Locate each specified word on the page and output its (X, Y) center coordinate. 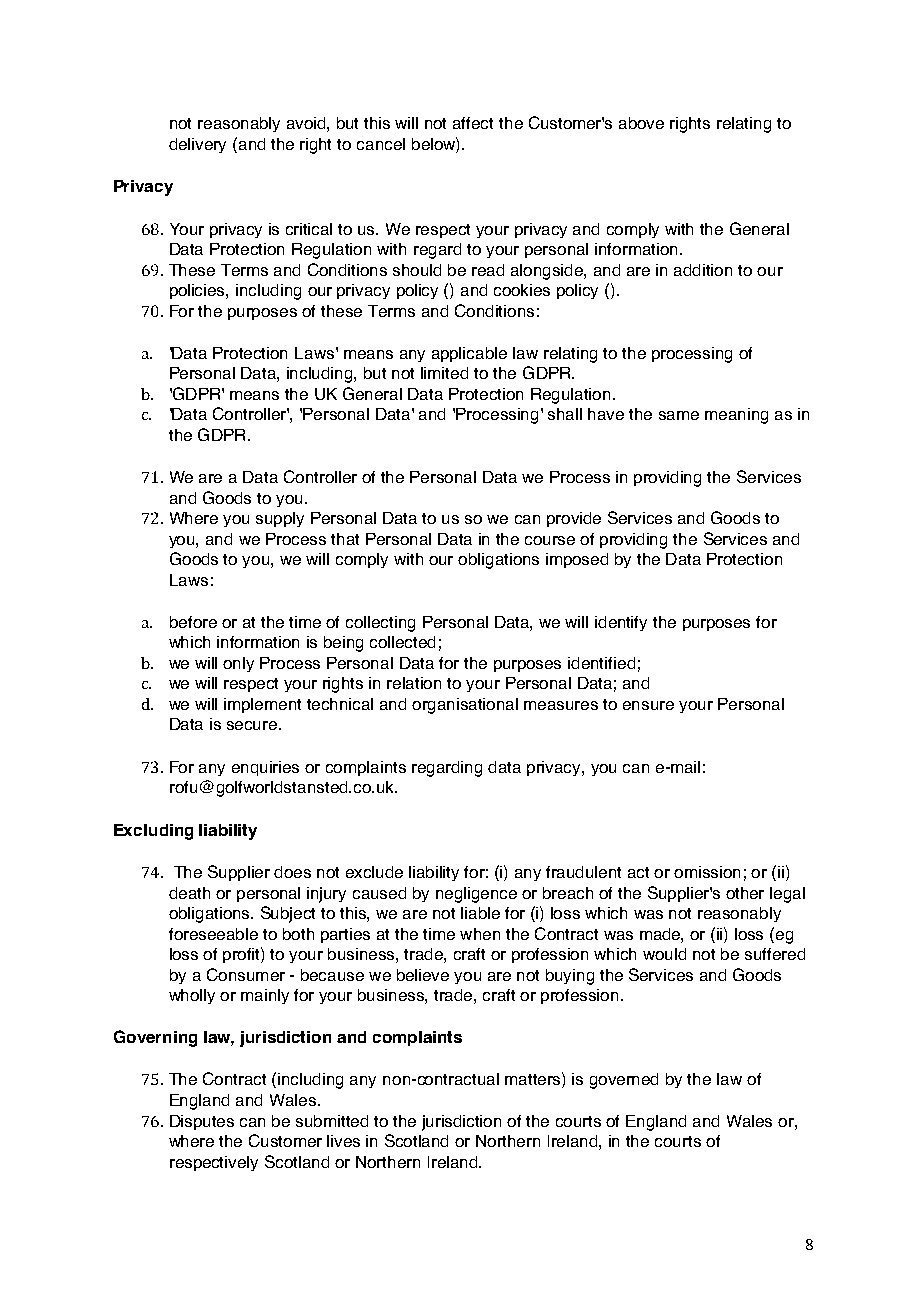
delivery (197, 145)
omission (707, 872)
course (550, 540)
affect (473, 123)
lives (343, 1141)
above (641, 123)
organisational (465, 706)
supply (280, 519)
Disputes (202, 1122)
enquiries (265, 768)
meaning (736, 416)
